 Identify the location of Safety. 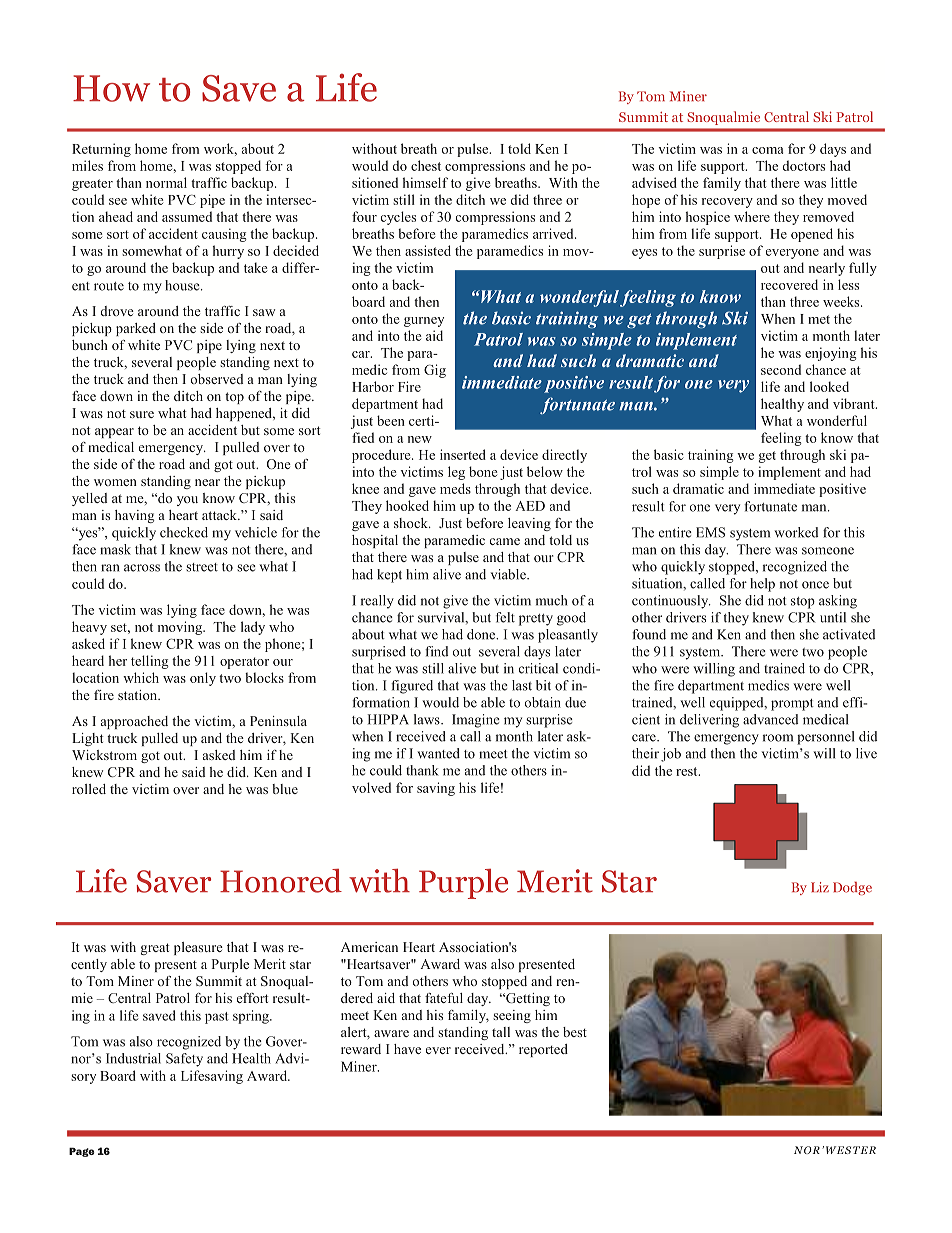
(184, 1060).
